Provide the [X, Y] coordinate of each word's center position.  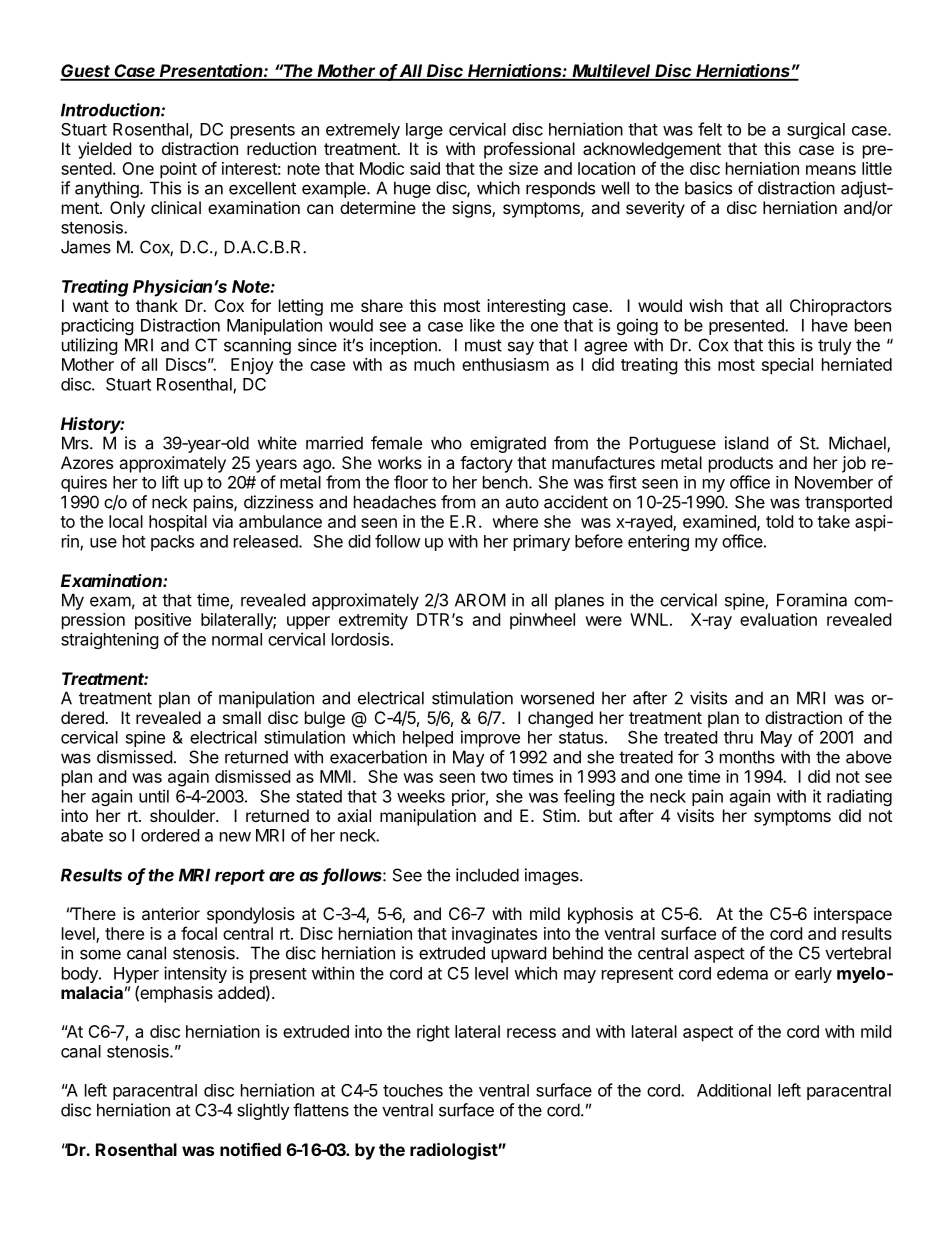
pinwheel [542, 621]
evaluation [778, 619]
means [831, 170]
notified [250, 1149]
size [523, 168]
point [178, 170]
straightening [110, 640]
